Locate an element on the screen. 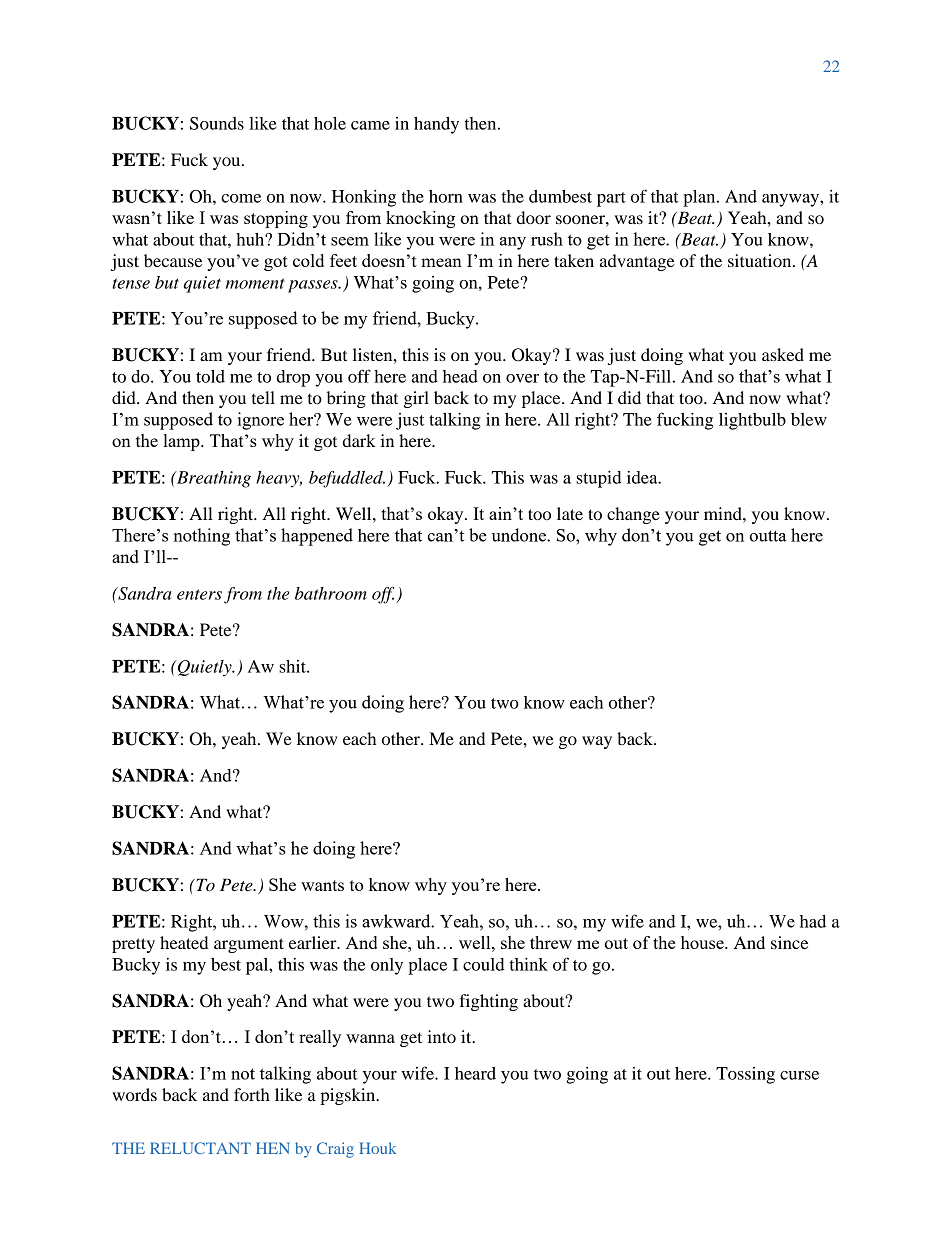 The image size is (952, 1233). had is located at coordinates (813, 921).
